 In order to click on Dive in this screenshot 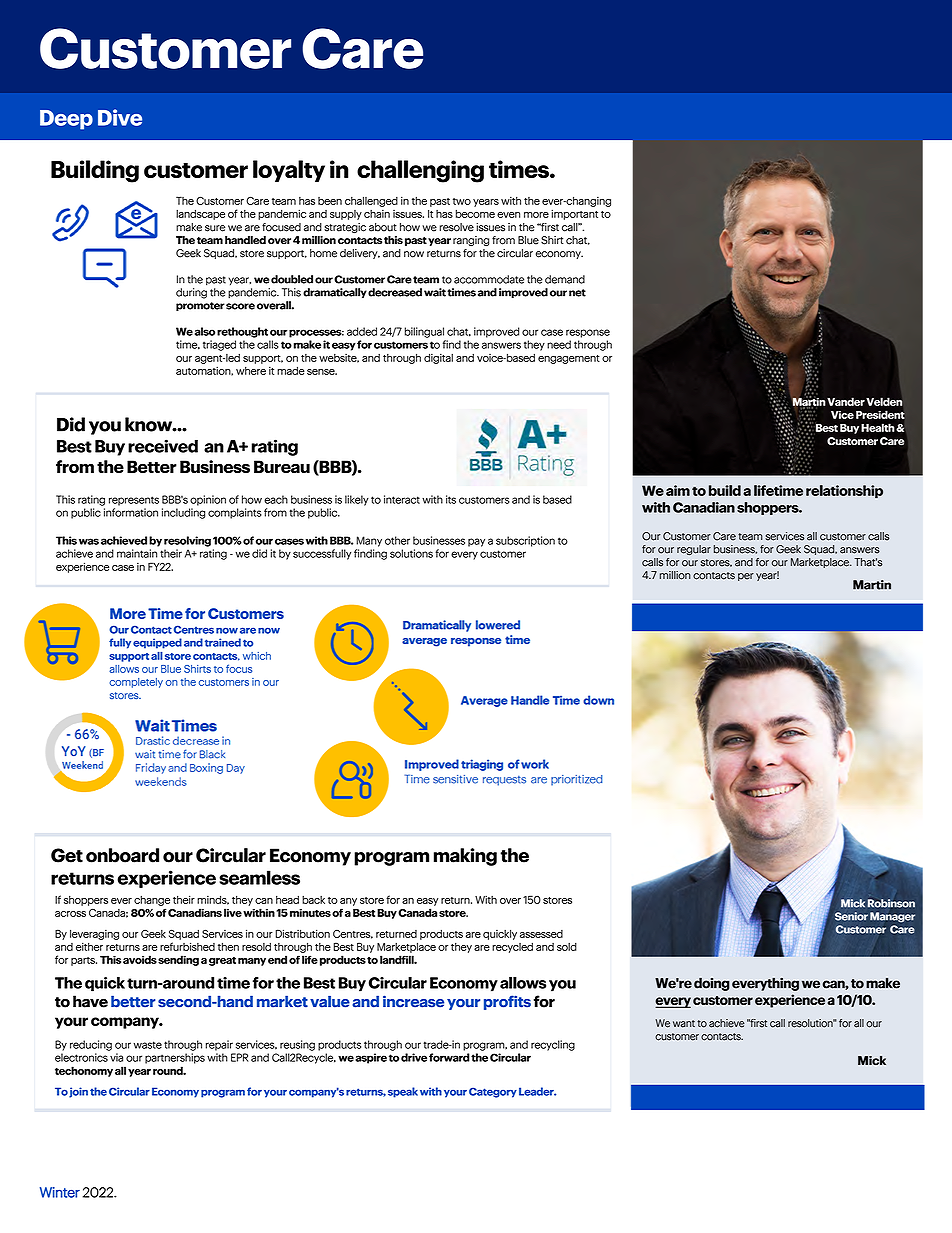, I will do `click(120, 117)`.
